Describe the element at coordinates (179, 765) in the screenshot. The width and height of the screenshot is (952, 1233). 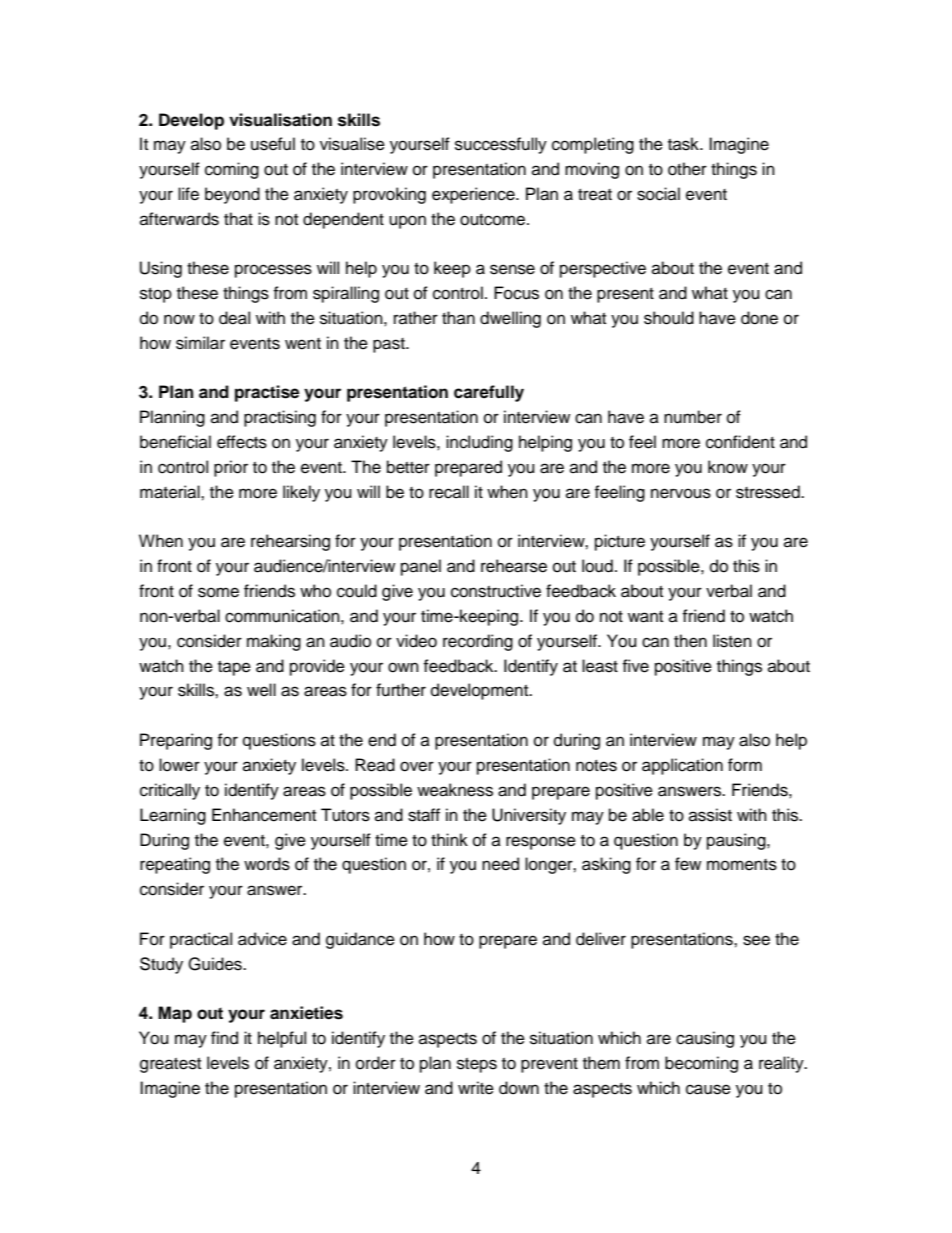
I see `lower` at that location.
